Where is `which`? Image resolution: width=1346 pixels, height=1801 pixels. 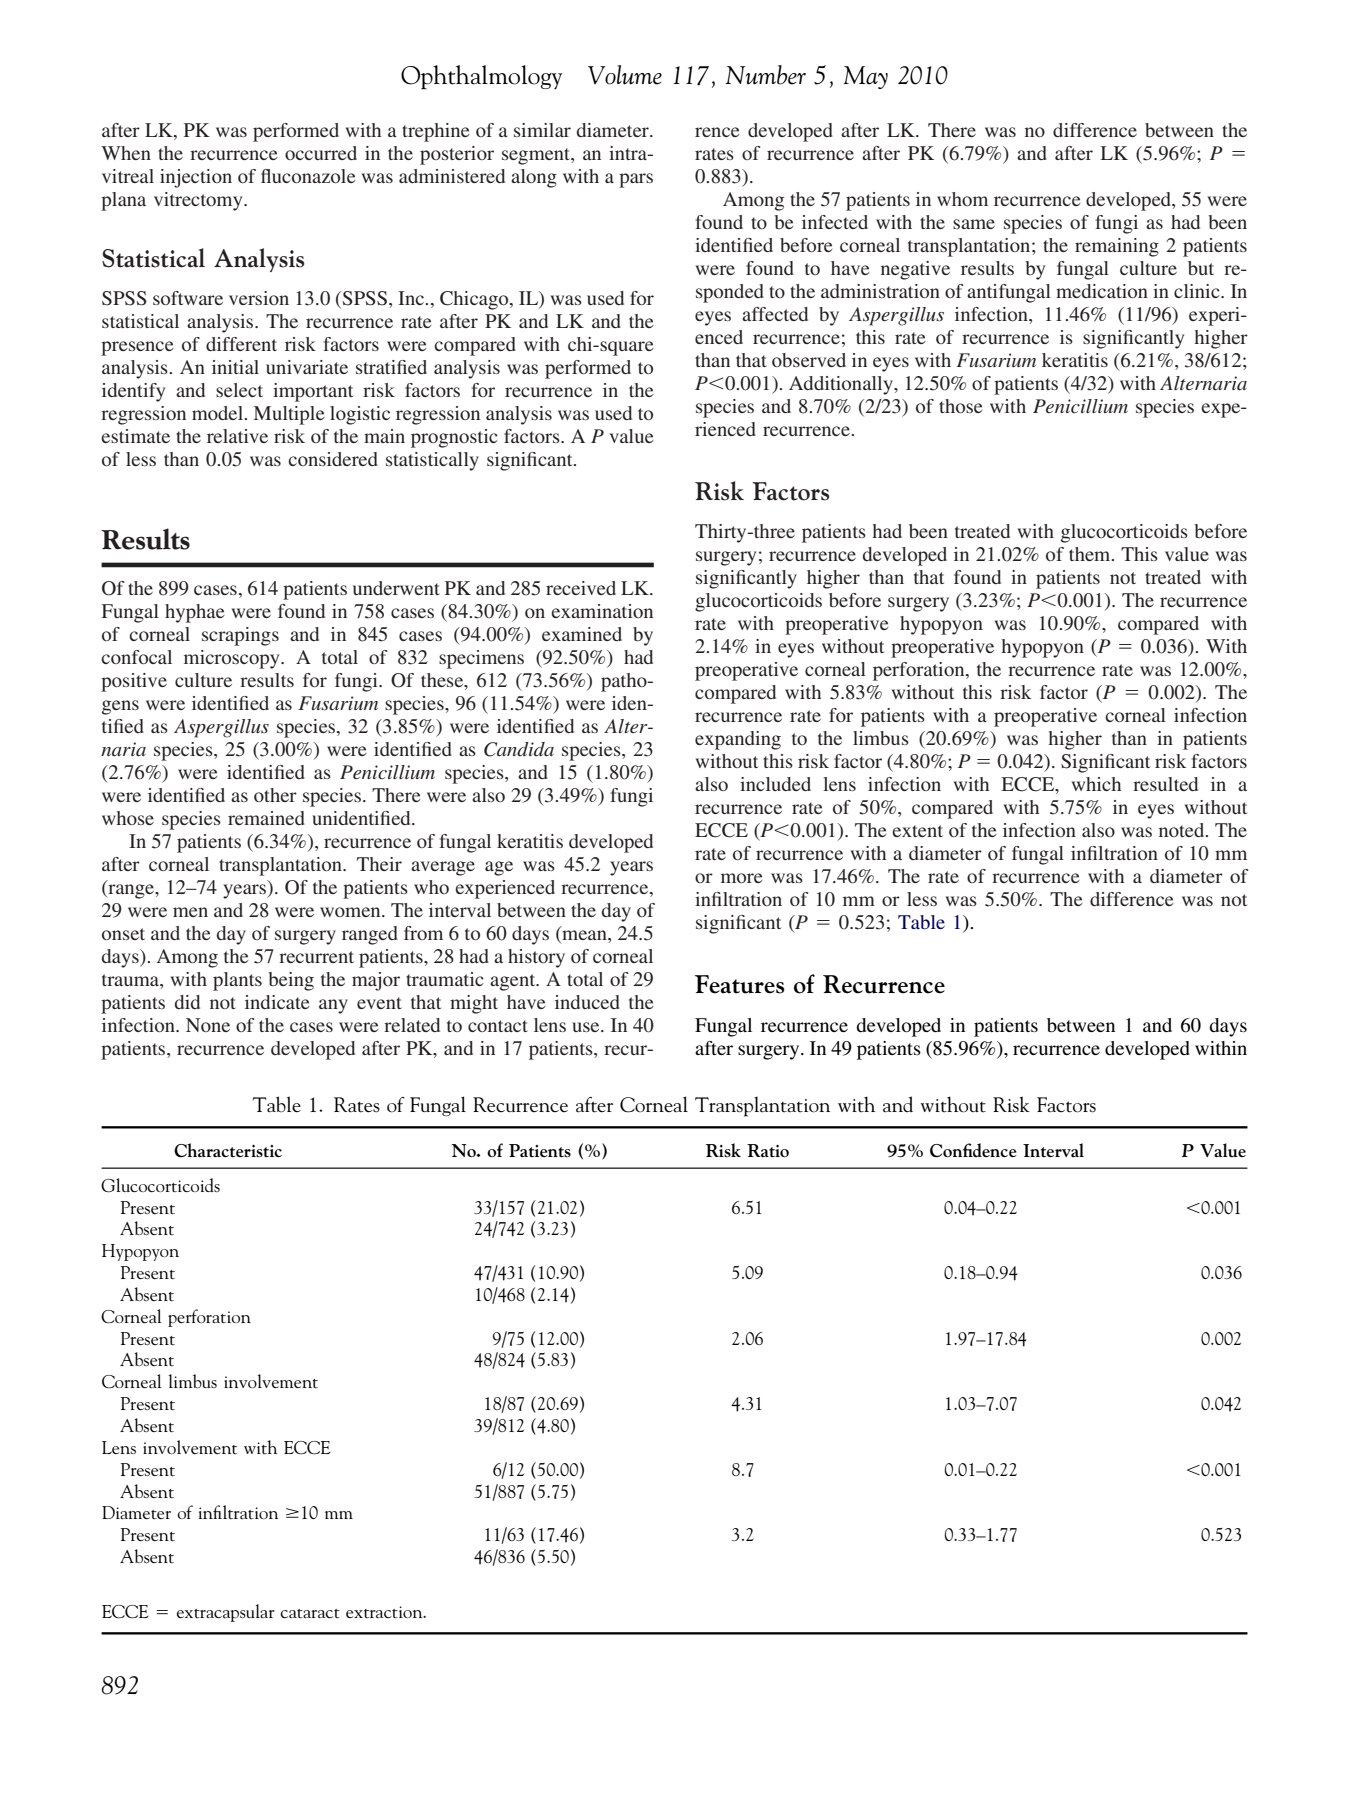
which is located at coordinates (1096, 784).
